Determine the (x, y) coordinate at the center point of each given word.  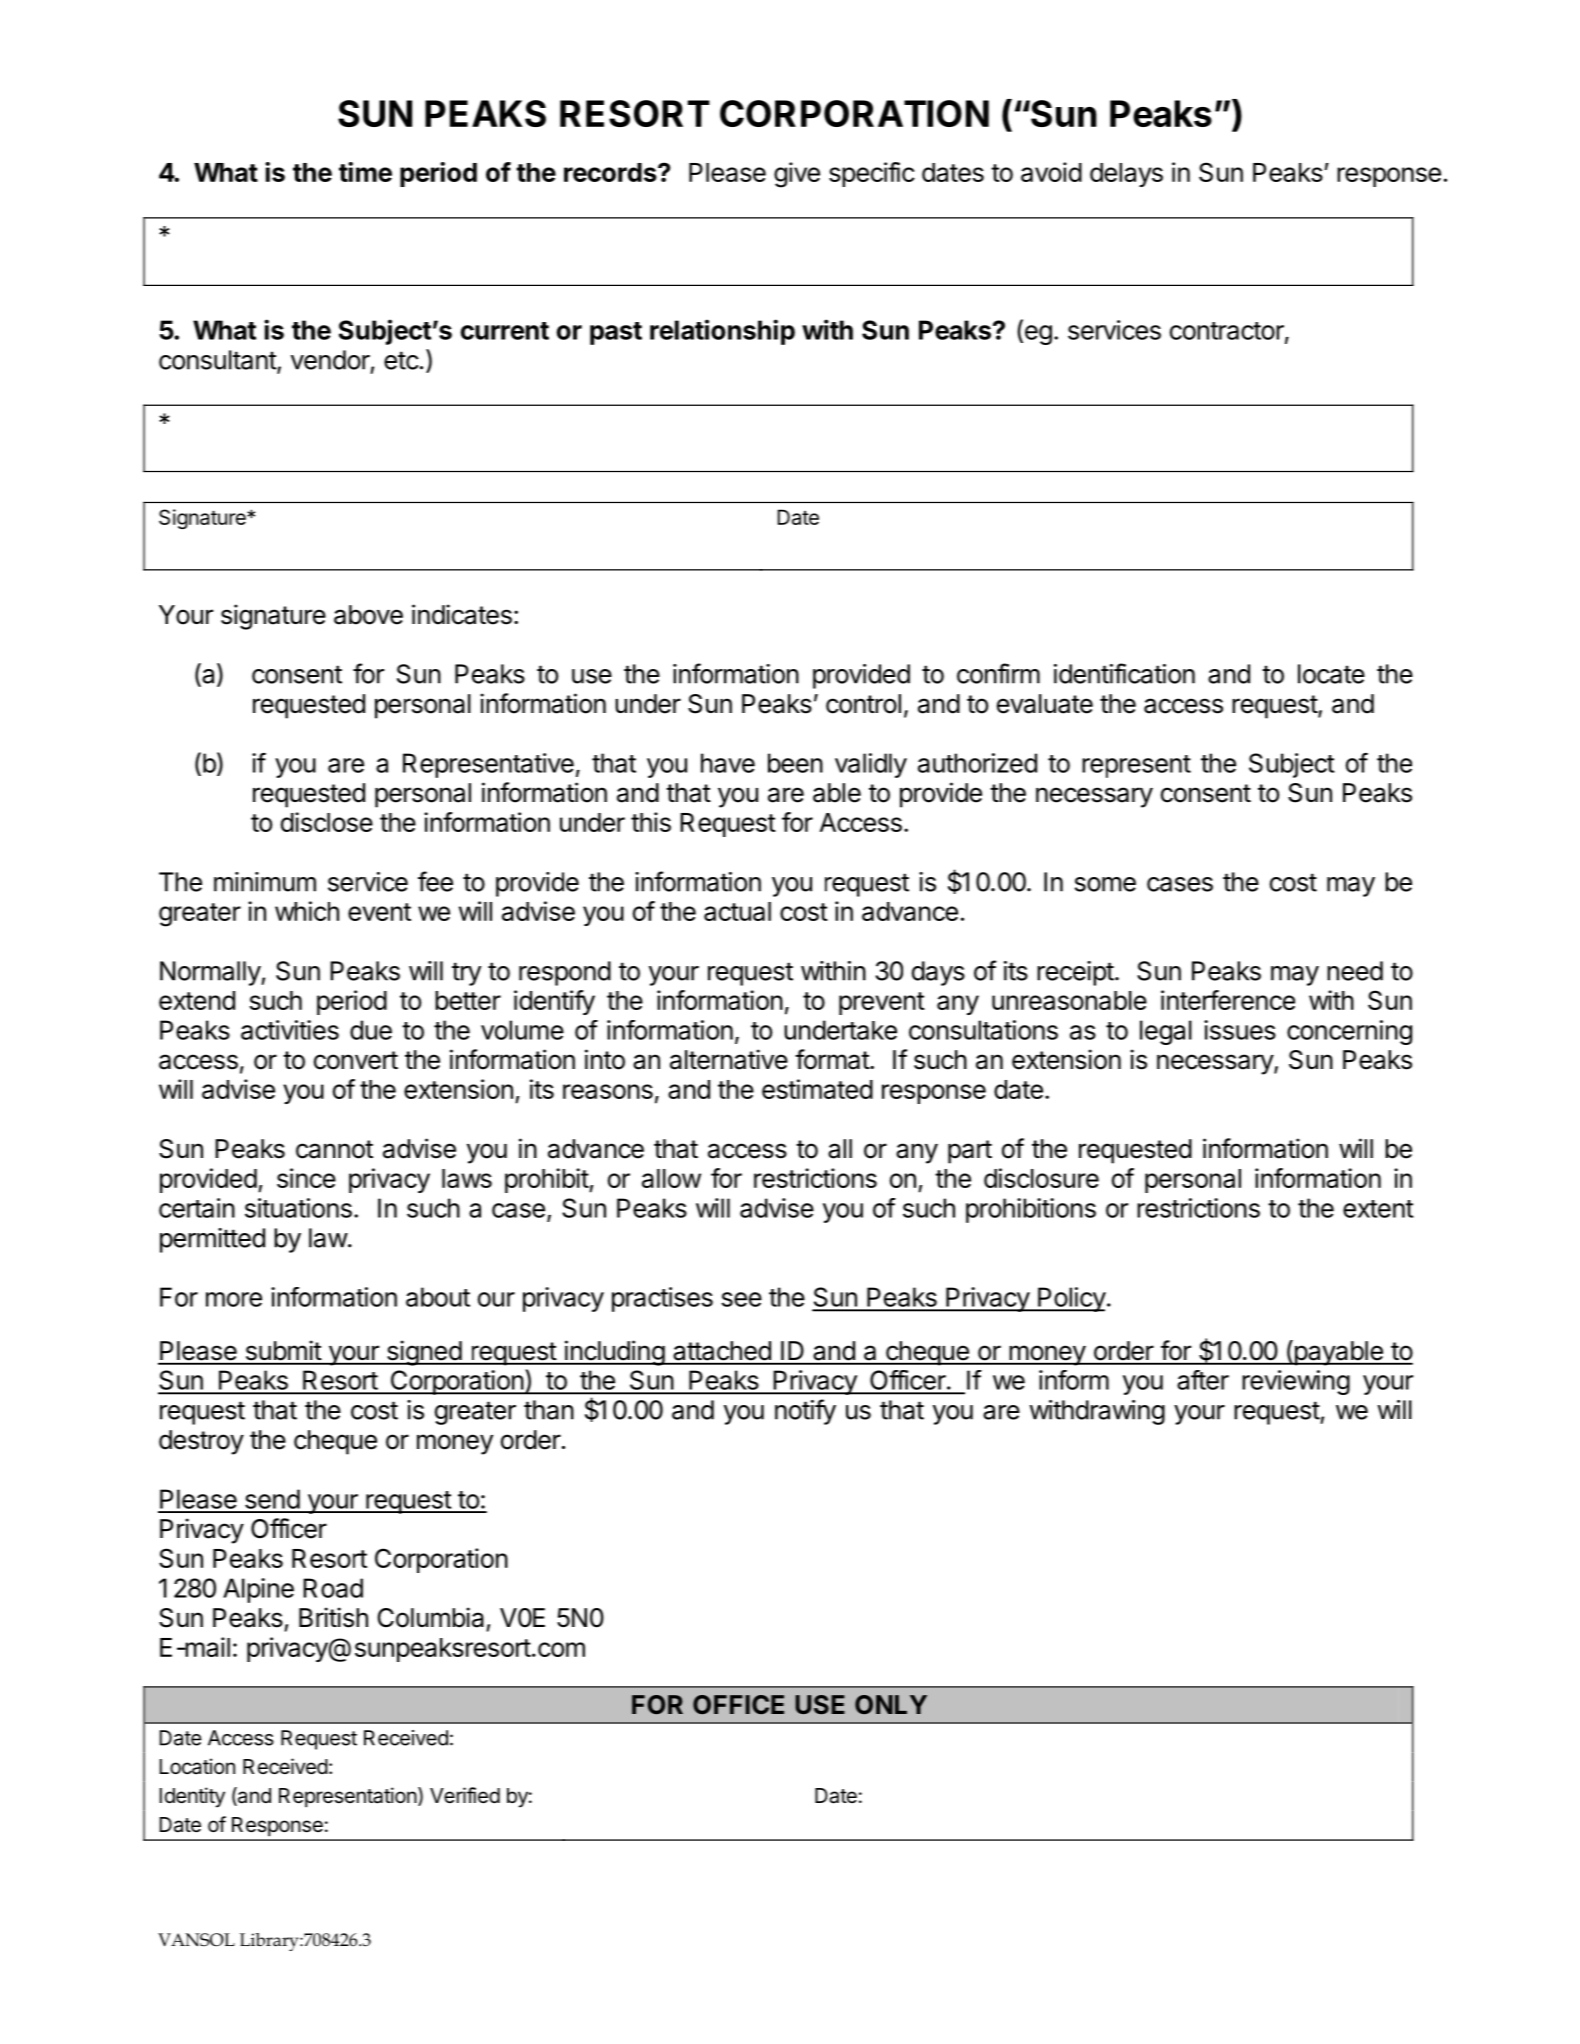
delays (1126, 175)
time (365, 172)
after (1203, 1380)
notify (805, 1412)
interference (1228, 1000)
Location (197, 1766)
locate (1331, 674)
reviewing (1296, 1382)
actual (737, 911)
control (863, 704)
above (368, 615)
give (797, 175)
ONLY (891, 1704)
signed (423, 1353)
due (371, 1030)
